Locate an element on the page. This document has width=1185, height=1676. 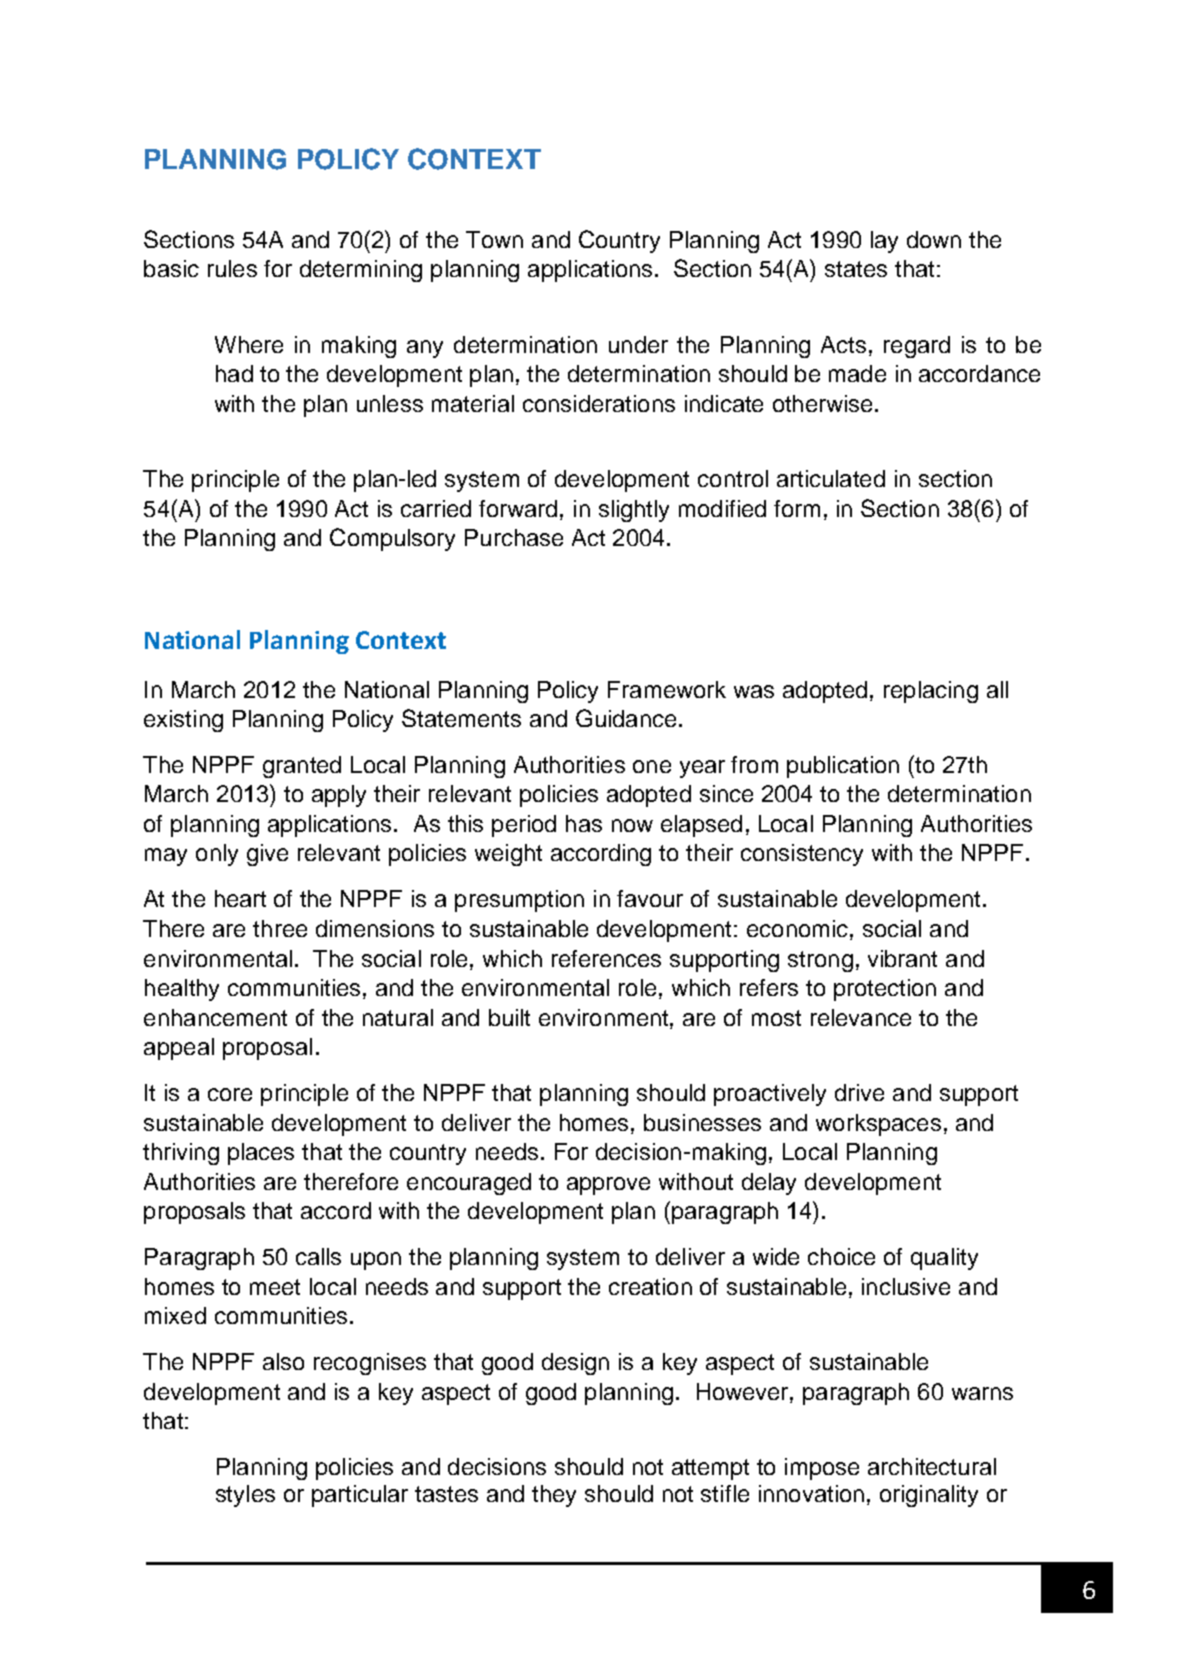
consistency is located at coordinates (802, 855).
